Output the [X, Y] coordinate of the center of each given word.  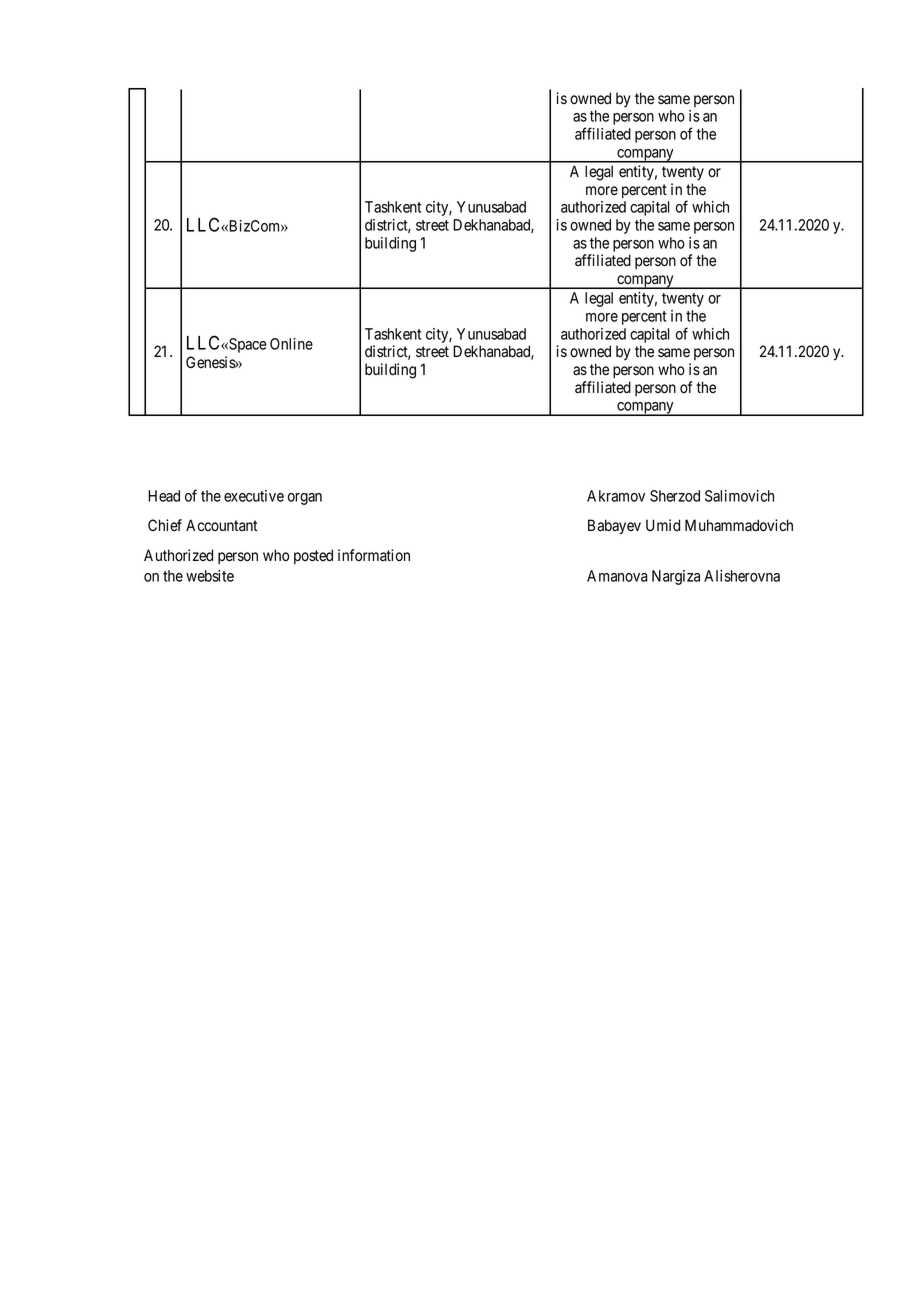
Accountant [222, 525]
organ [304, 499]
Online [291, 344]
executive [254, 496]
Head [164, 496]
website [210, 576]
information [374, 555]
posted [313, 556]
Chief [165, 525]
